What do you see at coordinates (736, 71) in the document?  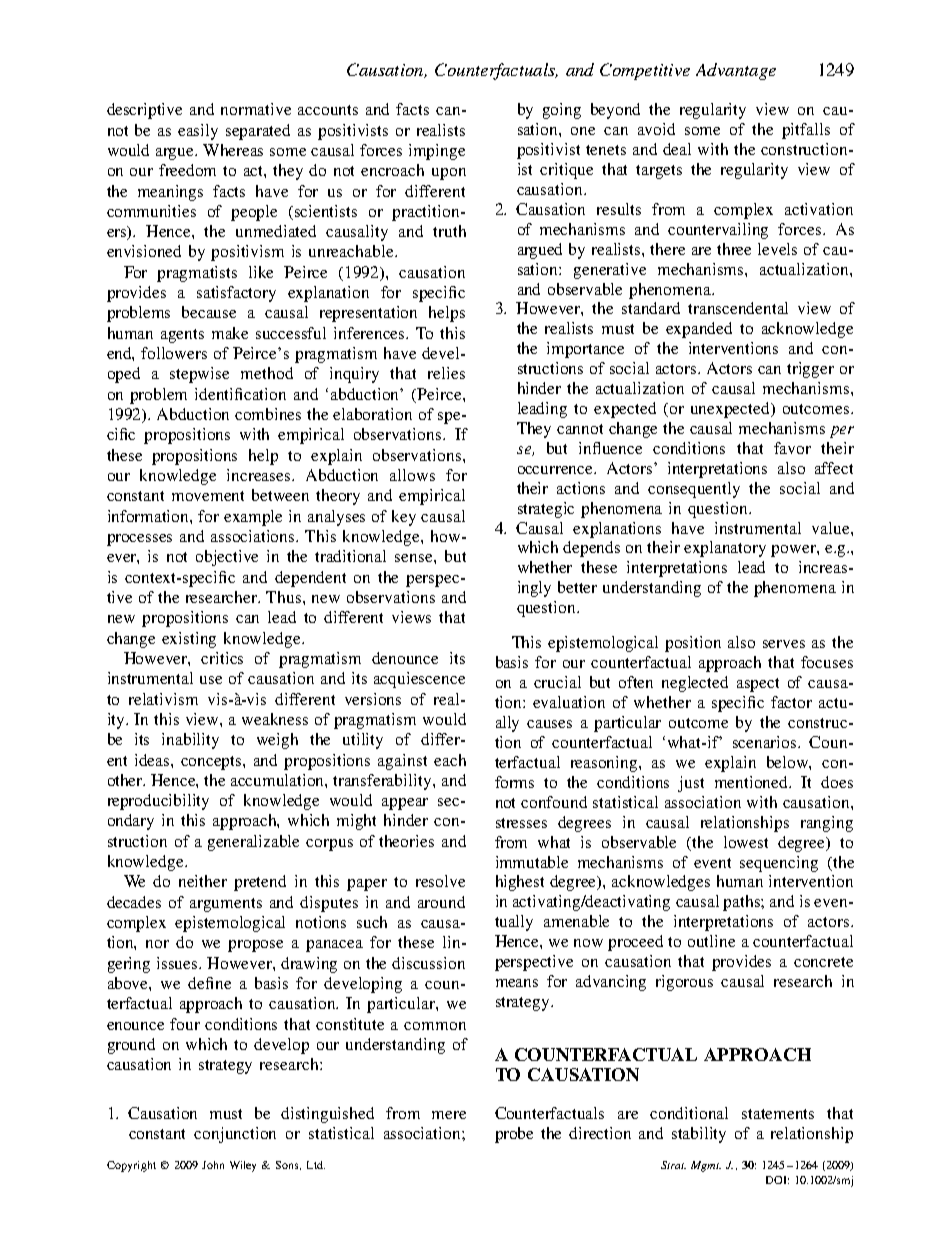 I see `Advantage` at bounding box center [736, 71].
